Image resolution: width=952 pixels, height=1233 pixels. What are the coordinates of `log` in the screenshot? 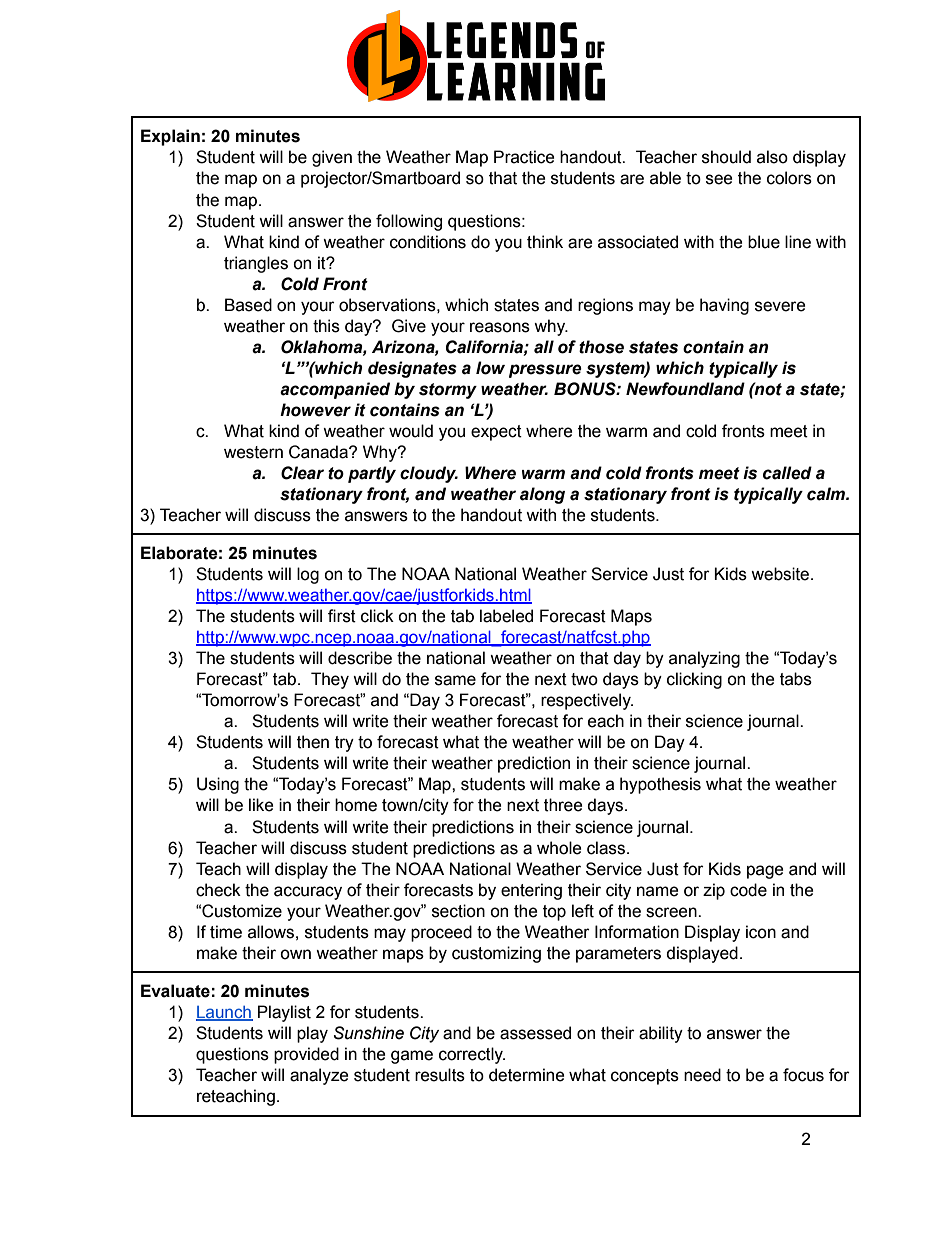 It's located at (308, 575).
